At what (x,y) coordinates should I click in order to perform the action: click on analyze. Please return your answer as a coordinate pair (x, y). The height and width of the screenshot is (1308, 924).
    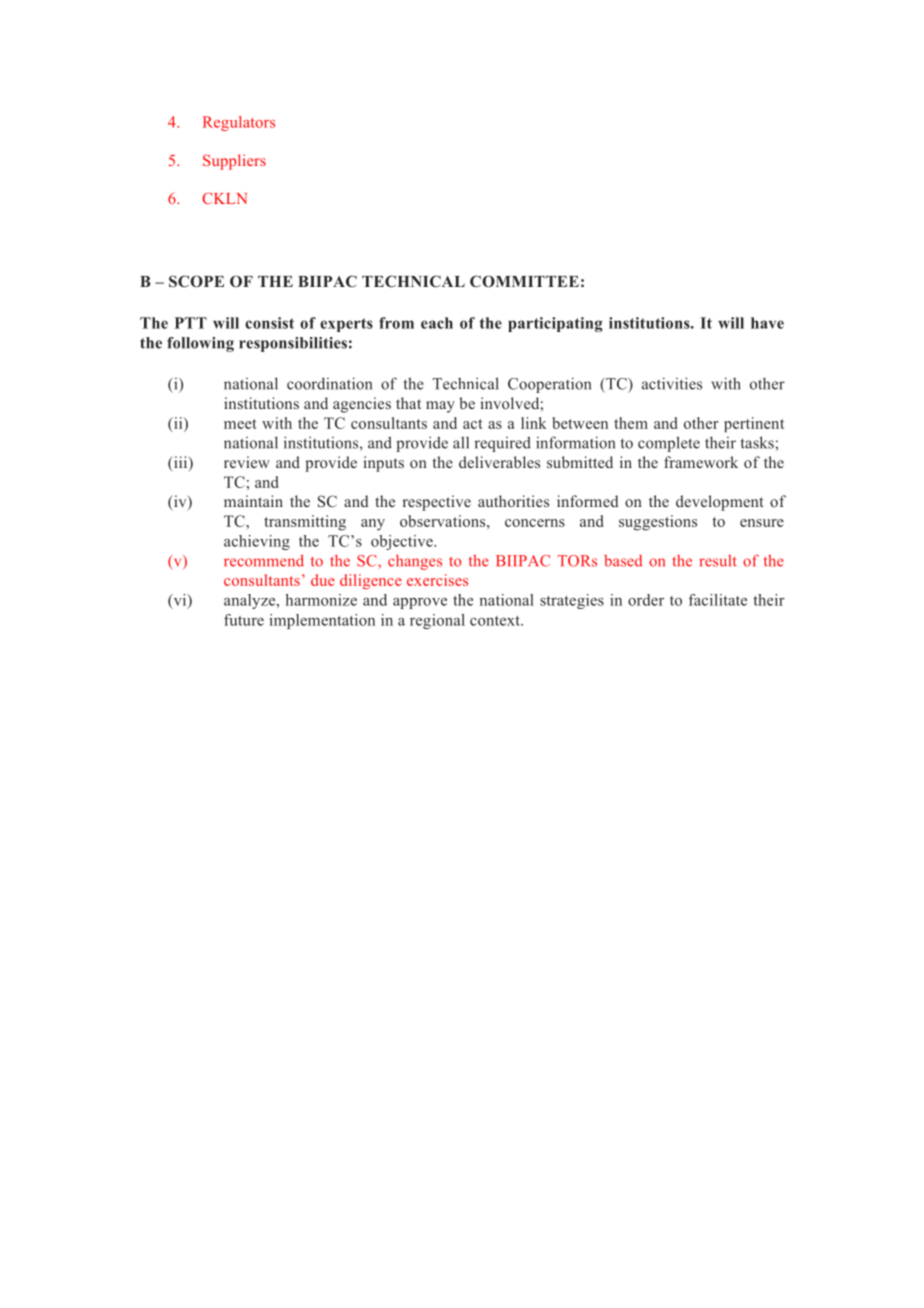
    Looking at the image, I should click on (251, 601).
